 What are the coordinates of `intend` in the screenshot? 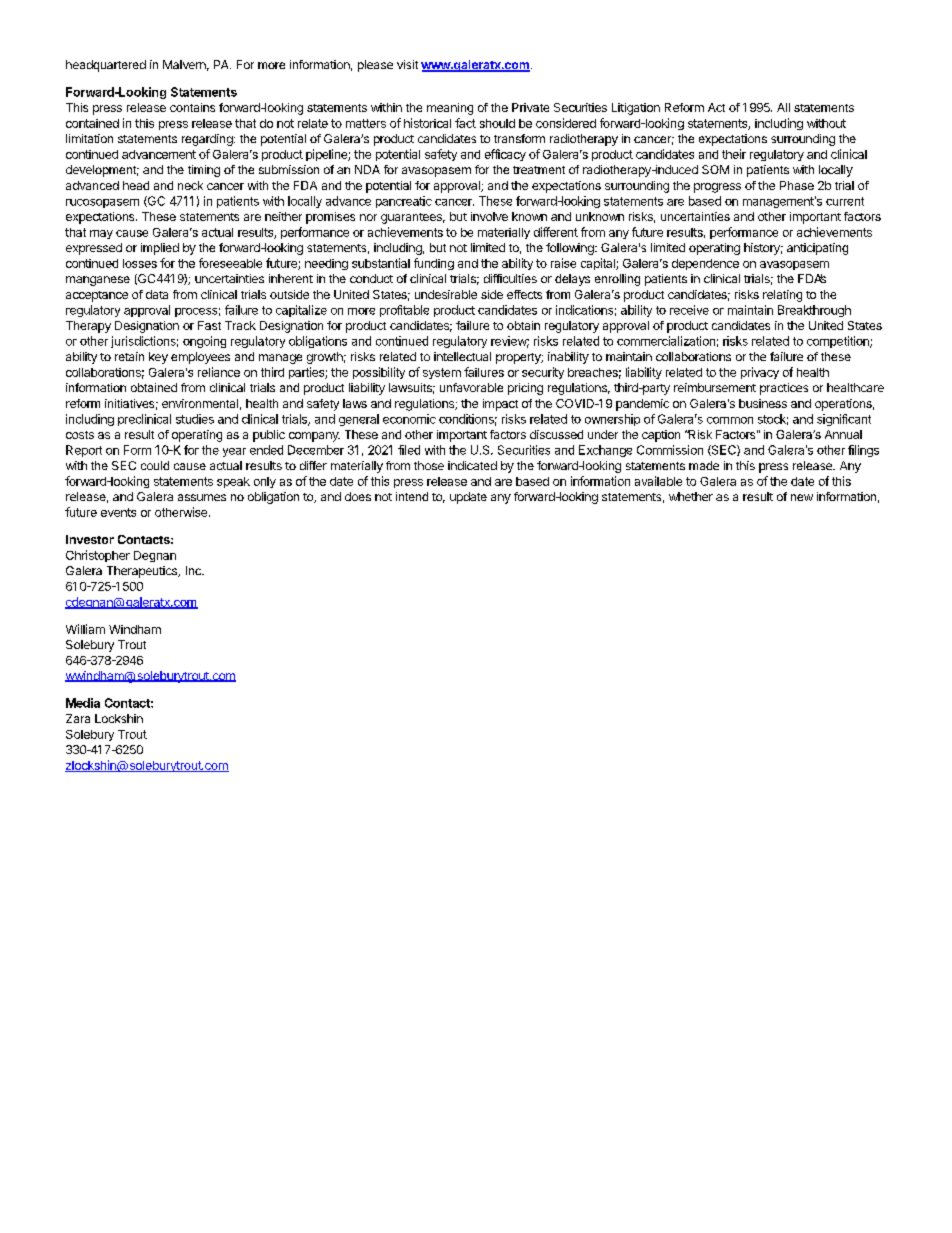 It's located at (412, 496).
